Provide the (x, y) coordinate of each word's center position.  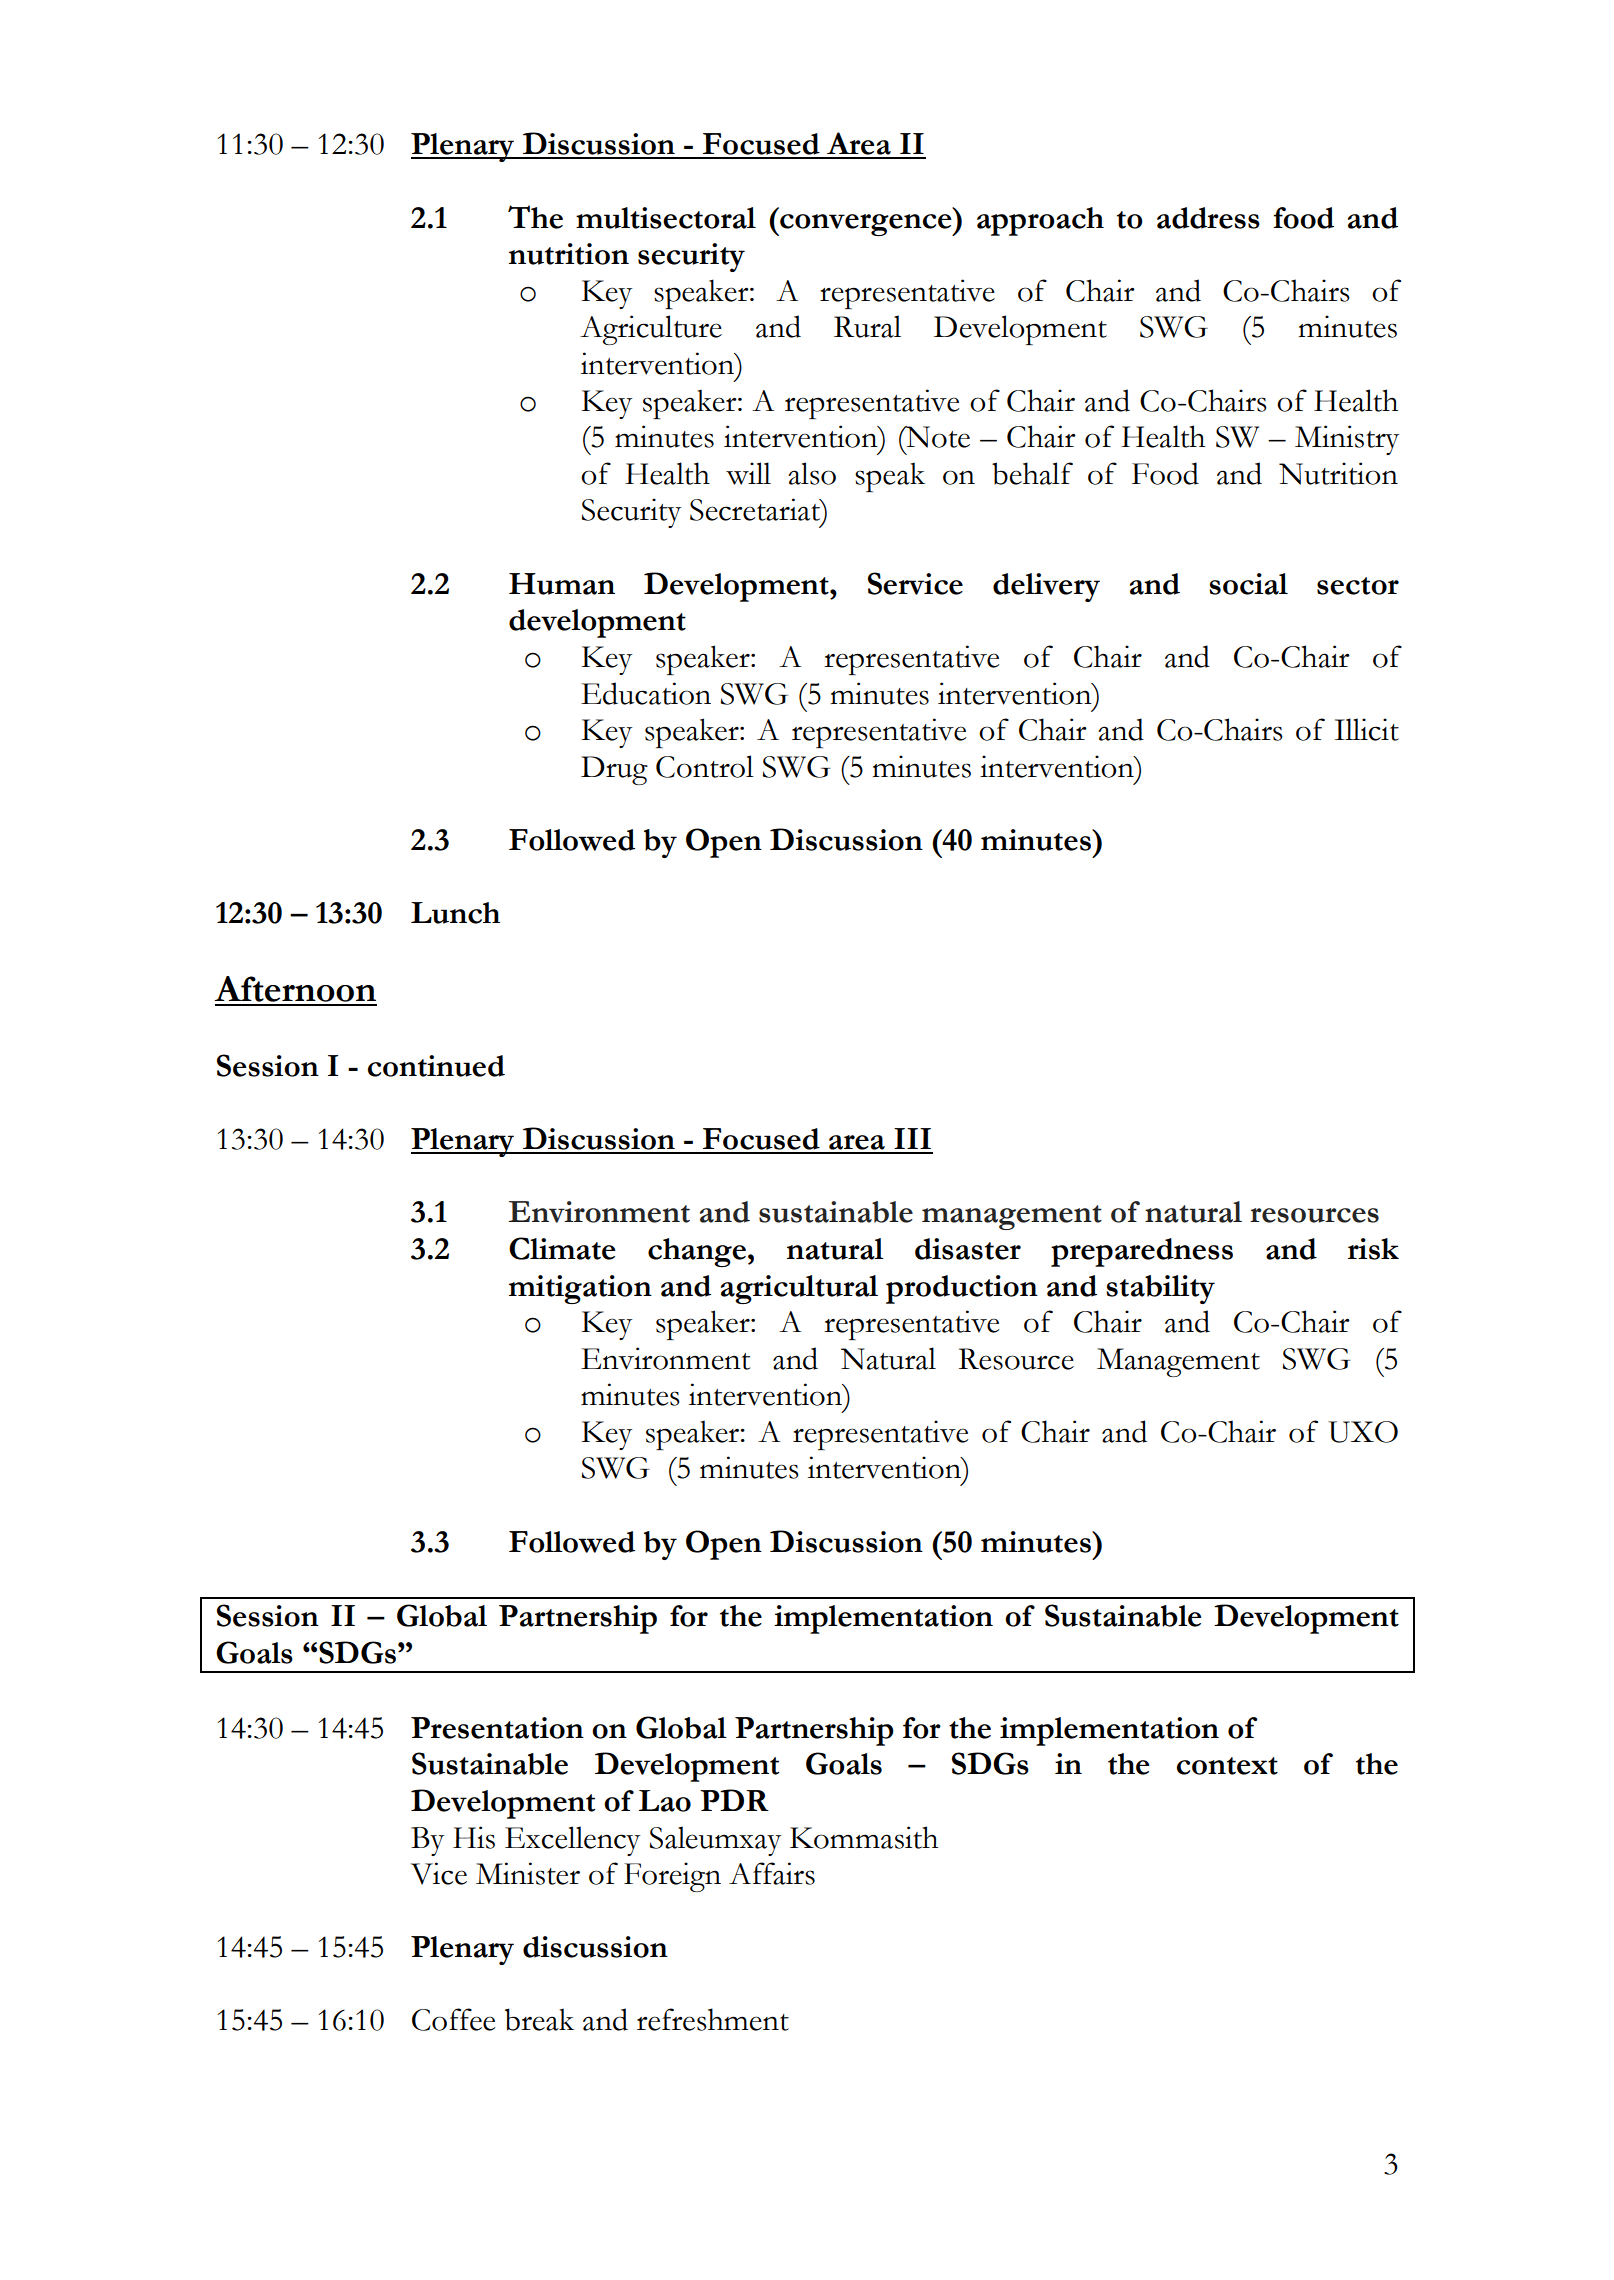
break (539, 2019)
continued (436, 1066)
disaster (968, 1249)
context (1227, 1766)
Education (646, 693)
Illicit (1367, 729)
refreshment (713, 2019)
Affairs (772, 1873)
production (962, 1289)
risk (1373, 1249)
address (1208, 218)
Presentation (497, 1728)
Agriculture (651, 330)
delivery (1046, 587)
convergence (866, 225)
